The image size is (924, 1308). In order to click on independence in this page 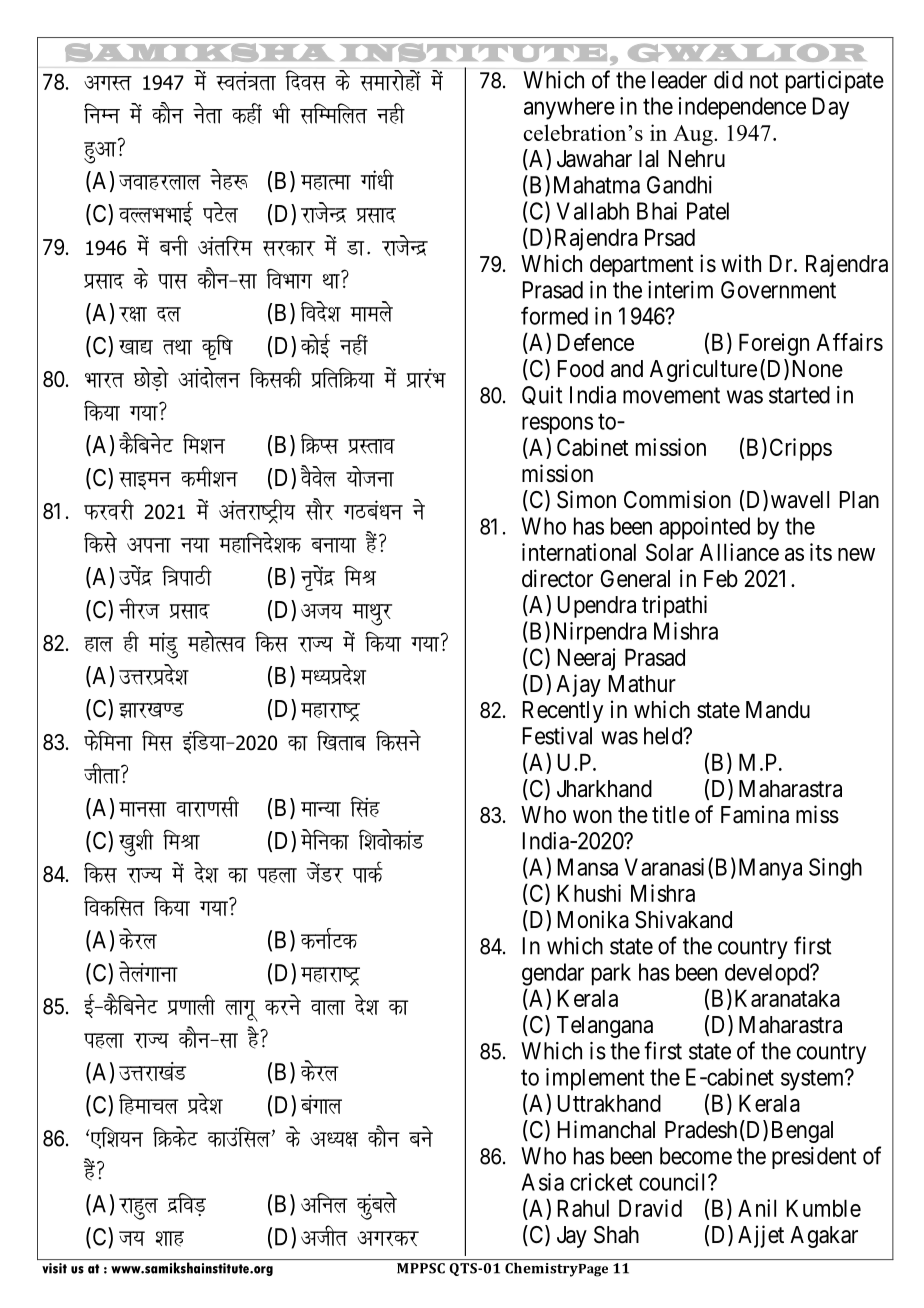, I will do `click(742, 108)`.
